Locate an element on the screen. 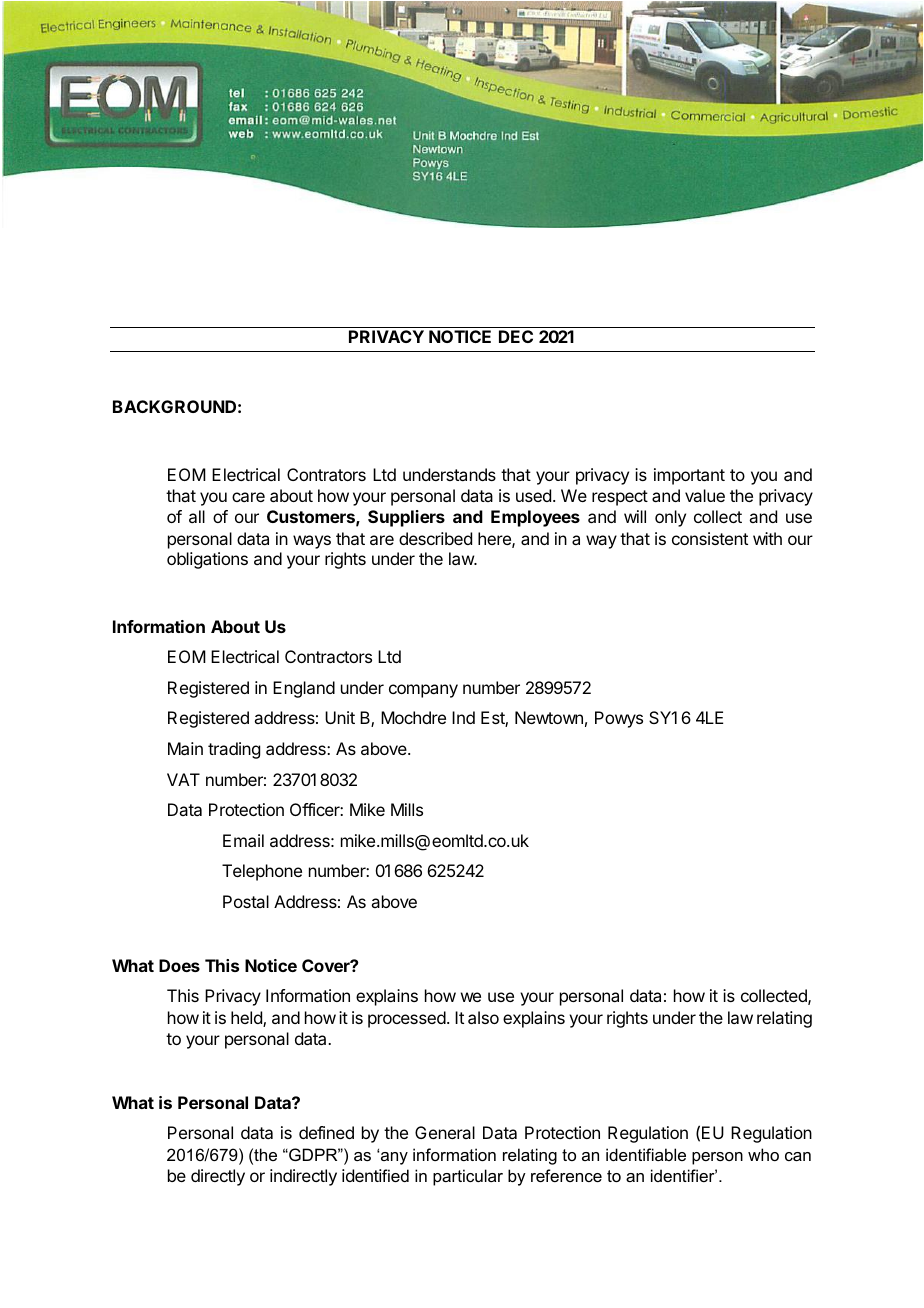  trading is located at coordinates (234, 750).
